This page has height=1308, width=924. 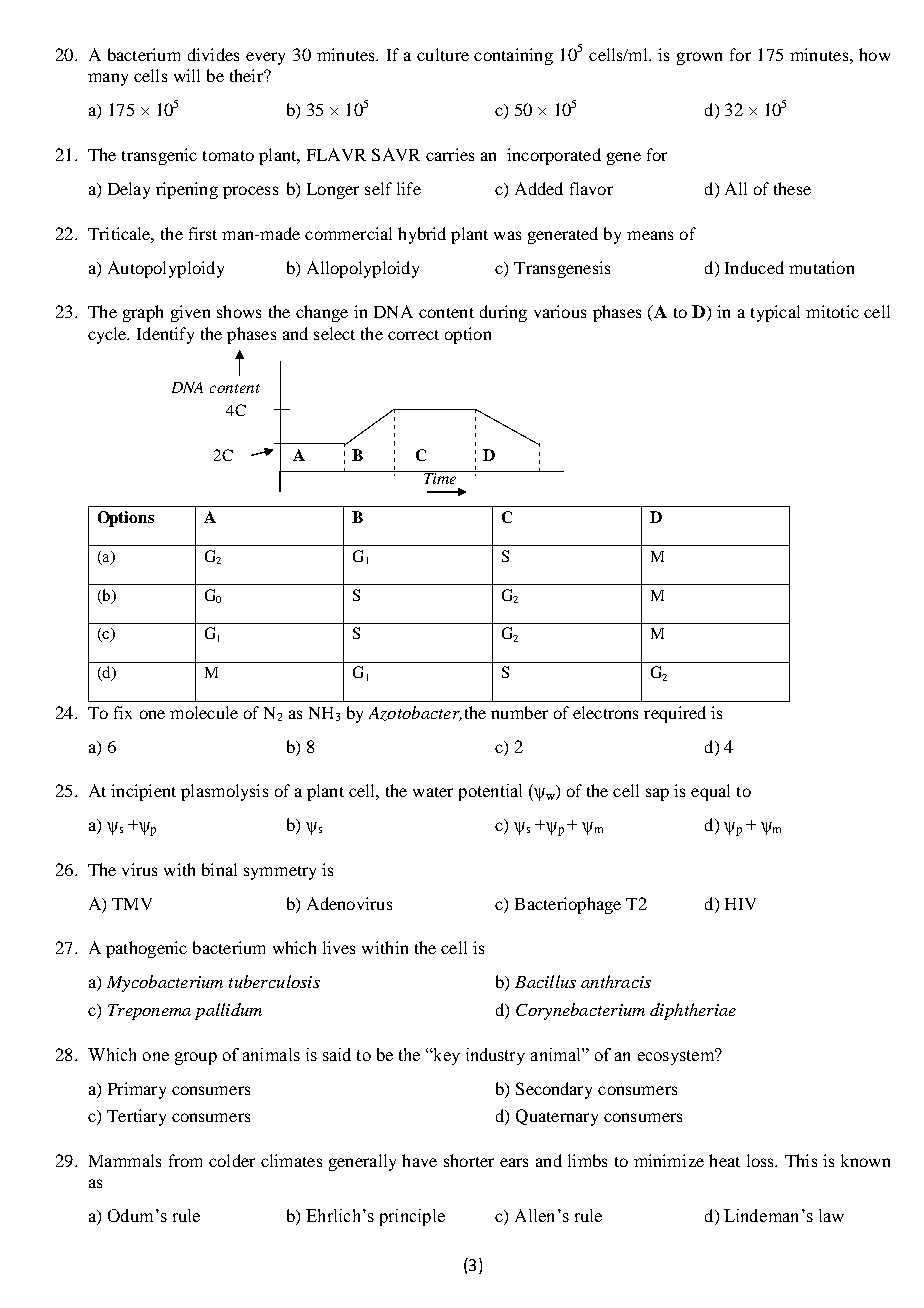 What do you see at coordinates (699, 58) in the page?
I see `grown` at bounding box center [699, 58].
